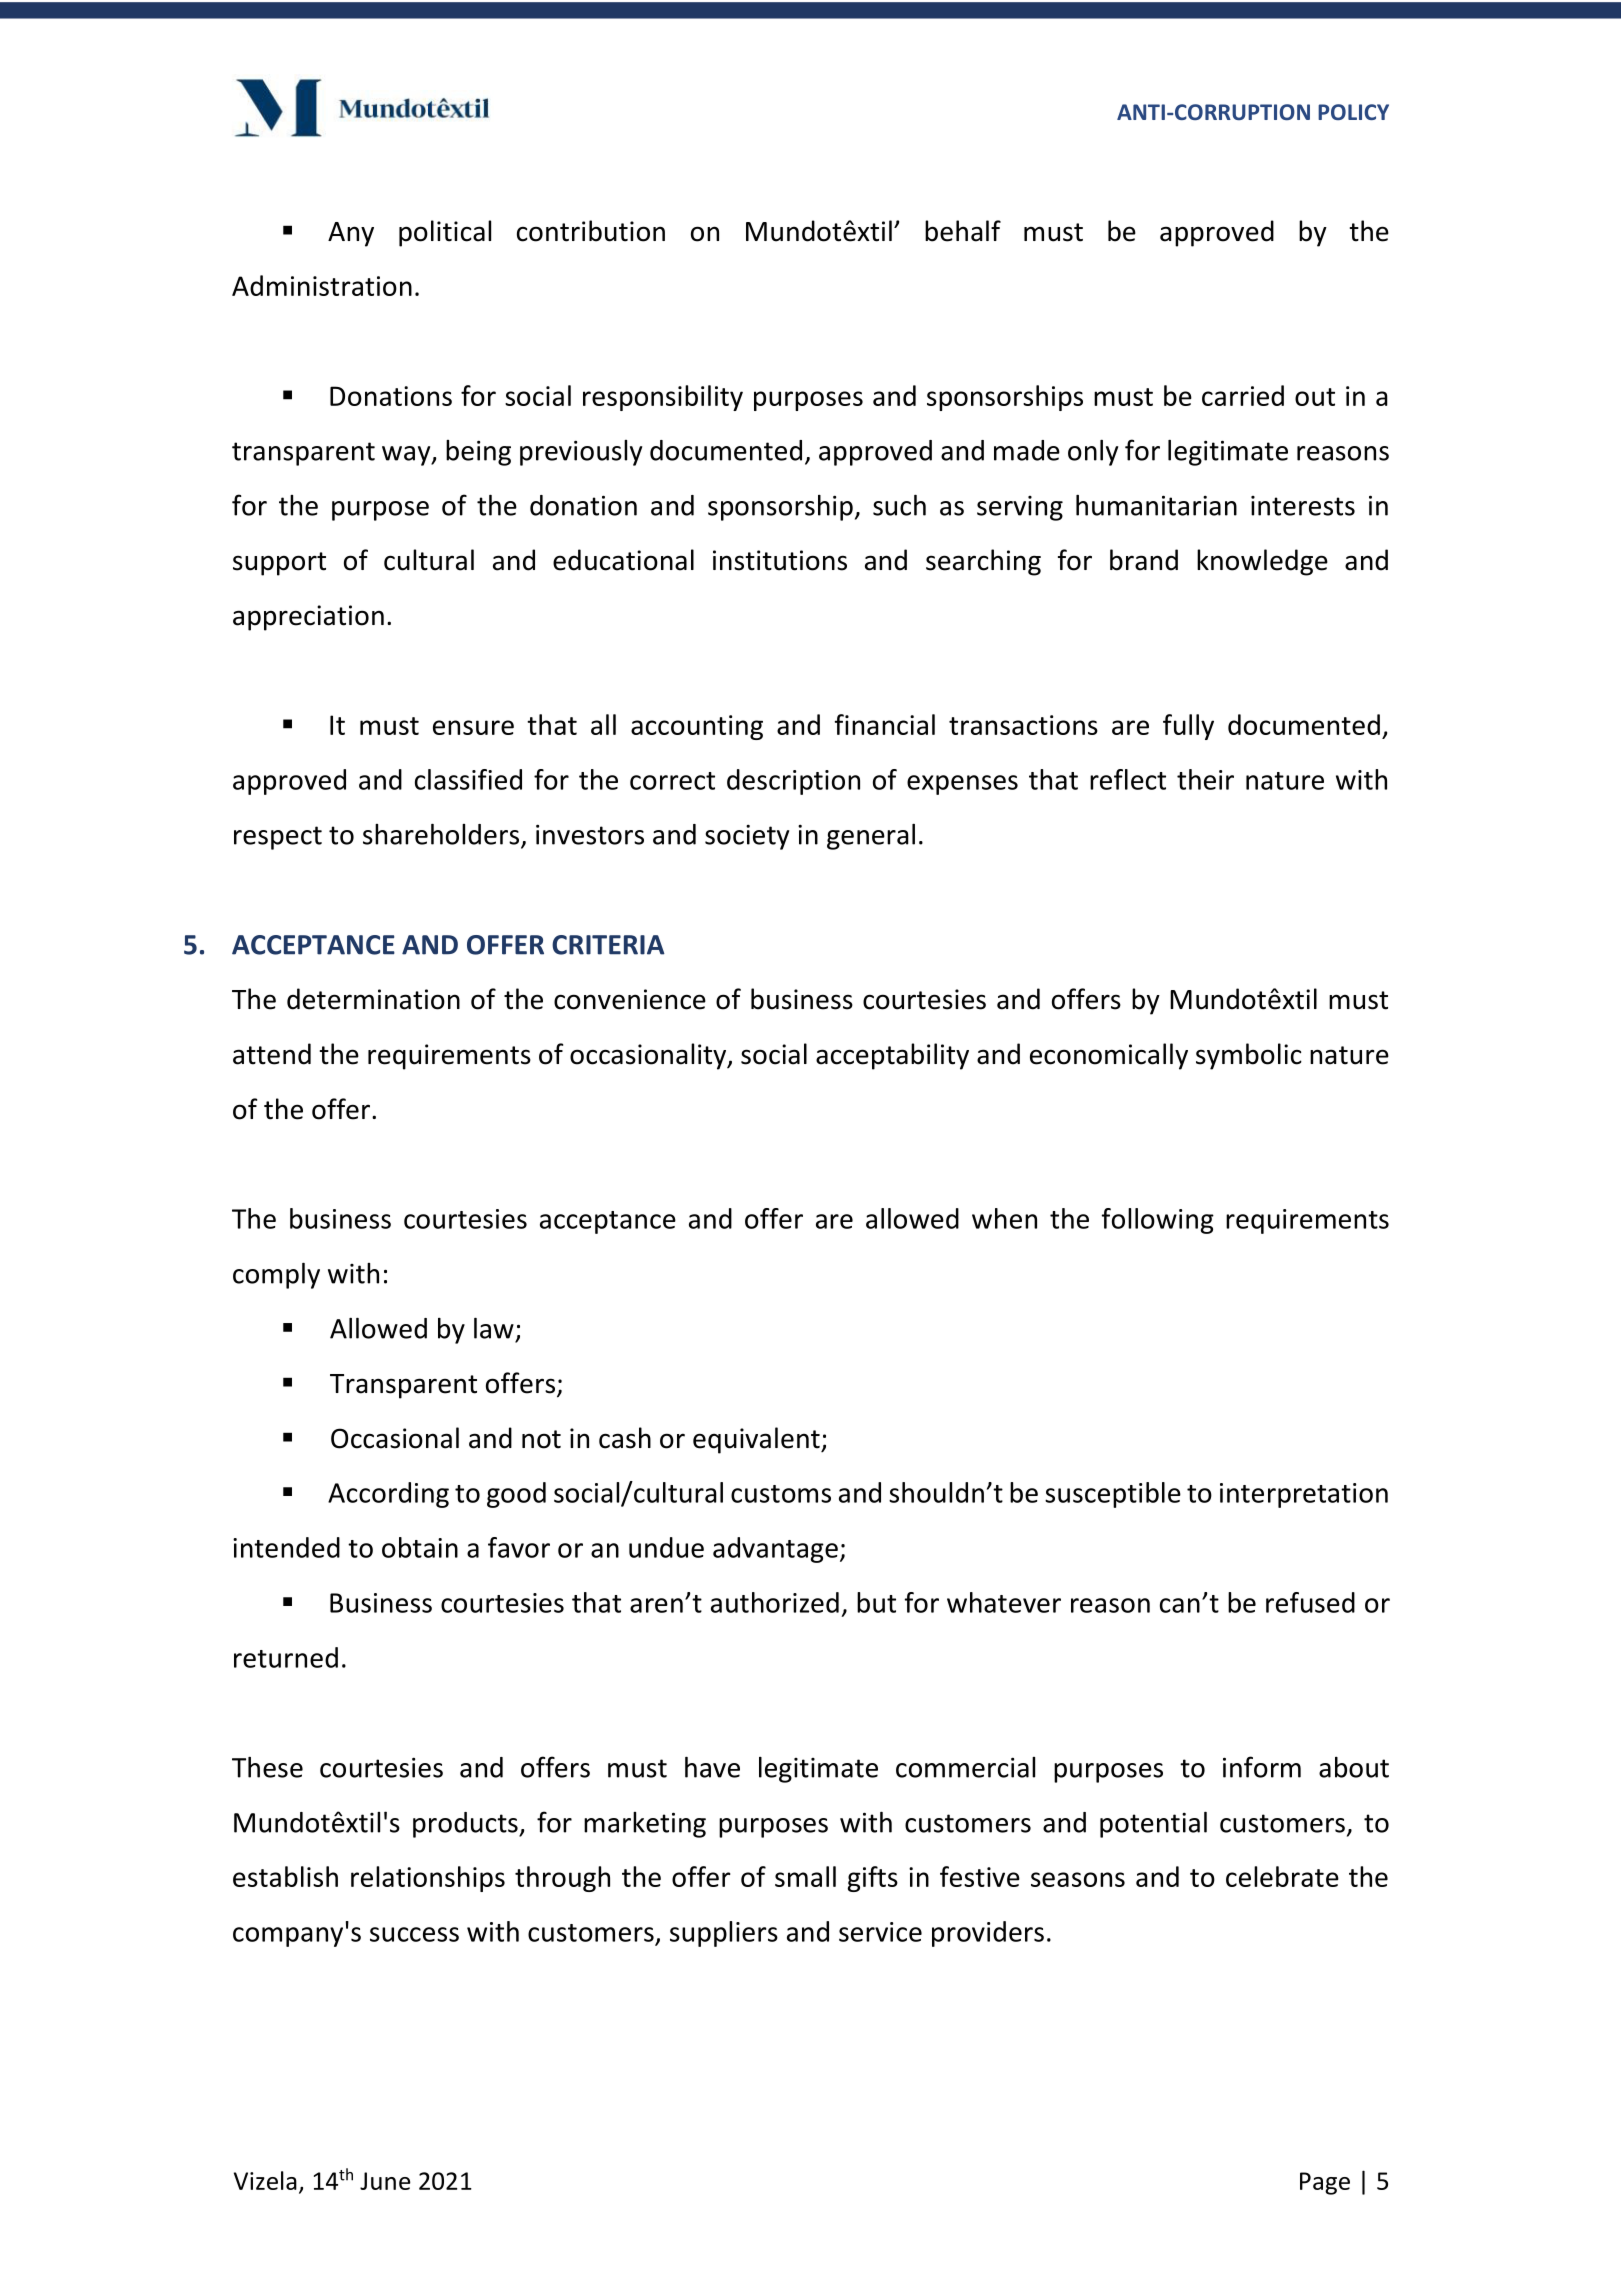  Describe the element at coordinates (445, 233) in the screenshot. I see `political` at that location.
